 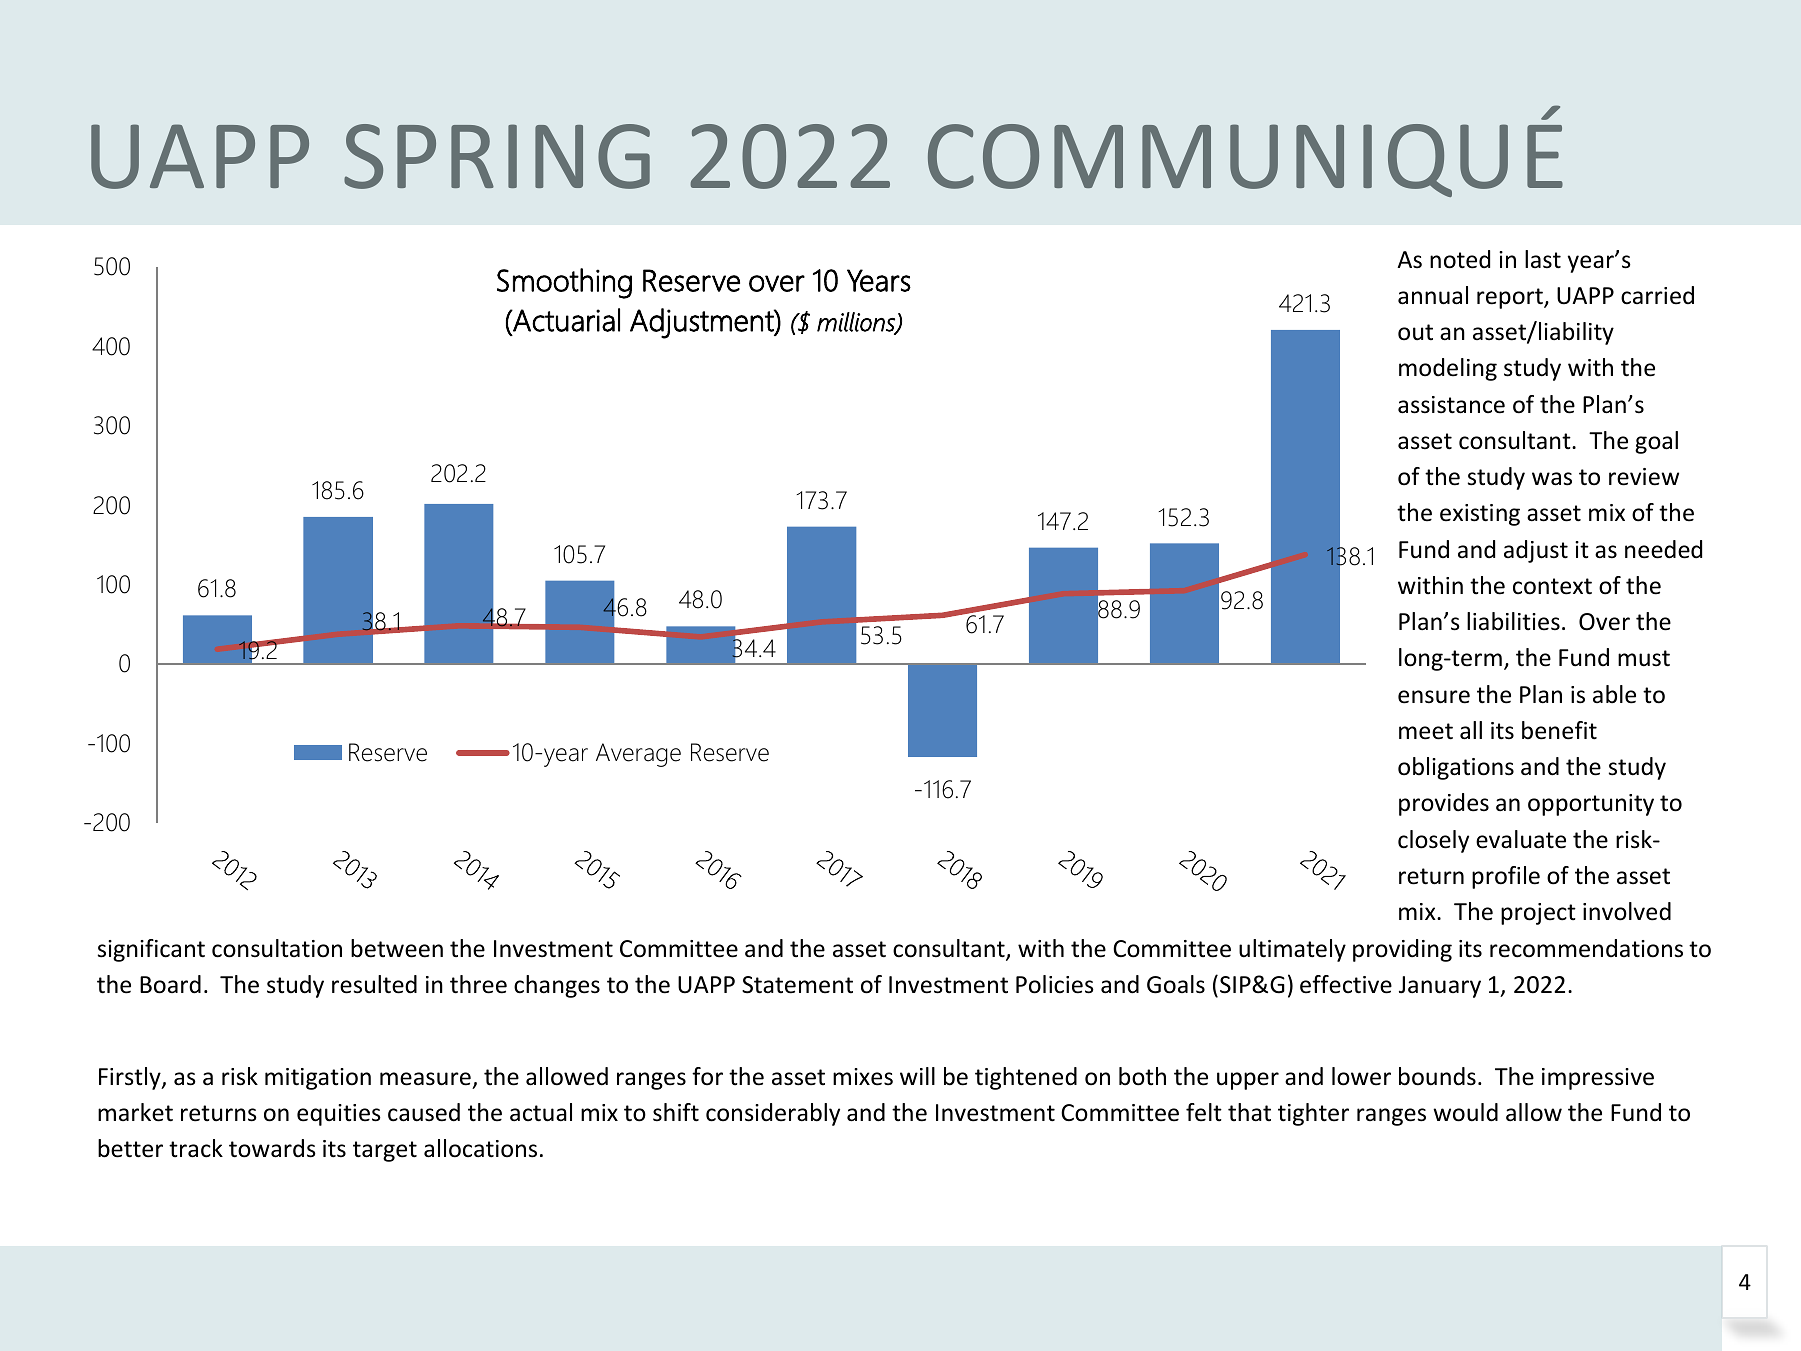 What do you see at coordinates (497, 156) in the screenshot?
I see `SPRING` at bounding box center [497, 156].
